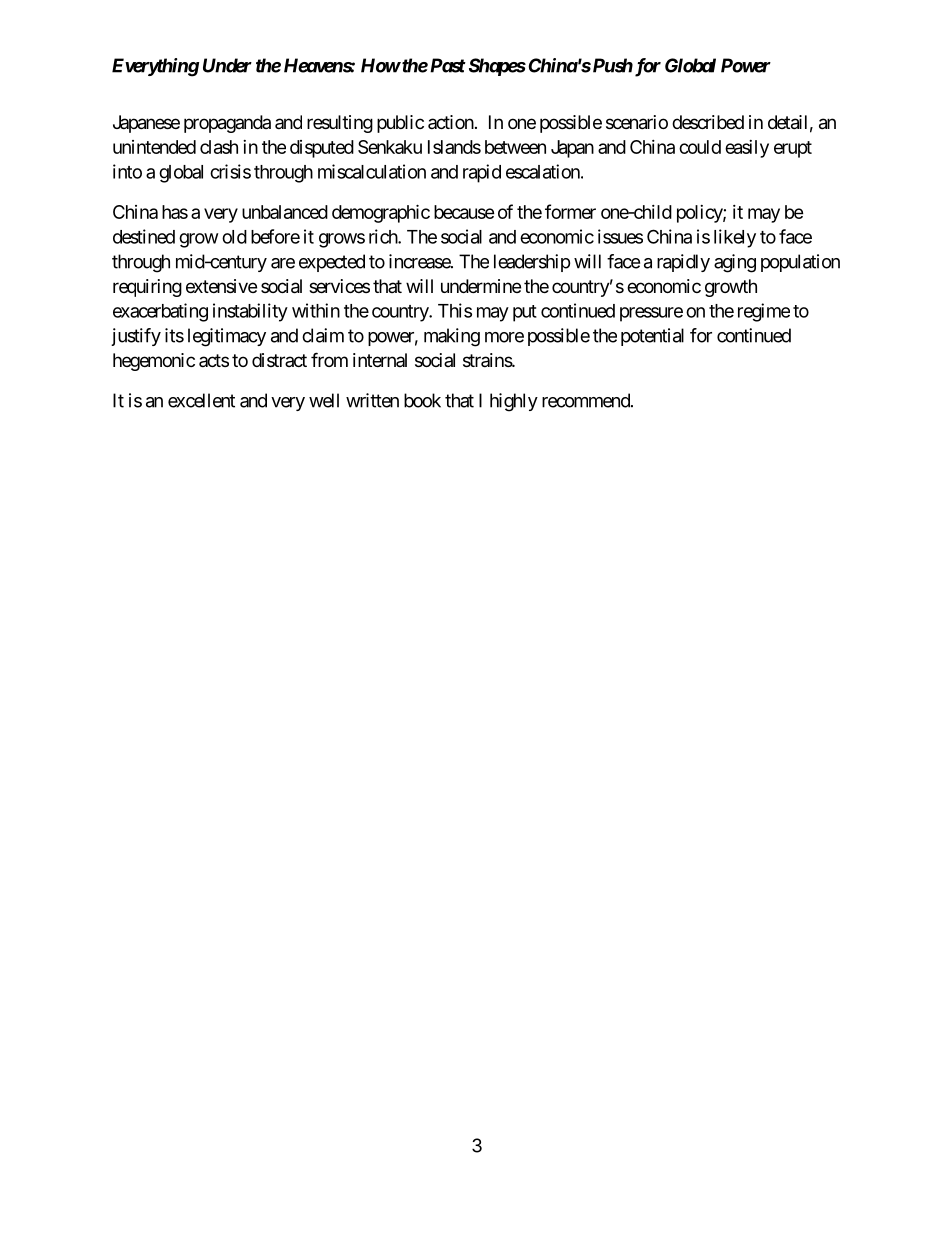 The width and height of the page is (952, 1233). What do you see at coordinates (514, 402) in the page?
I see `highly` at bounding box center [514, 402].
